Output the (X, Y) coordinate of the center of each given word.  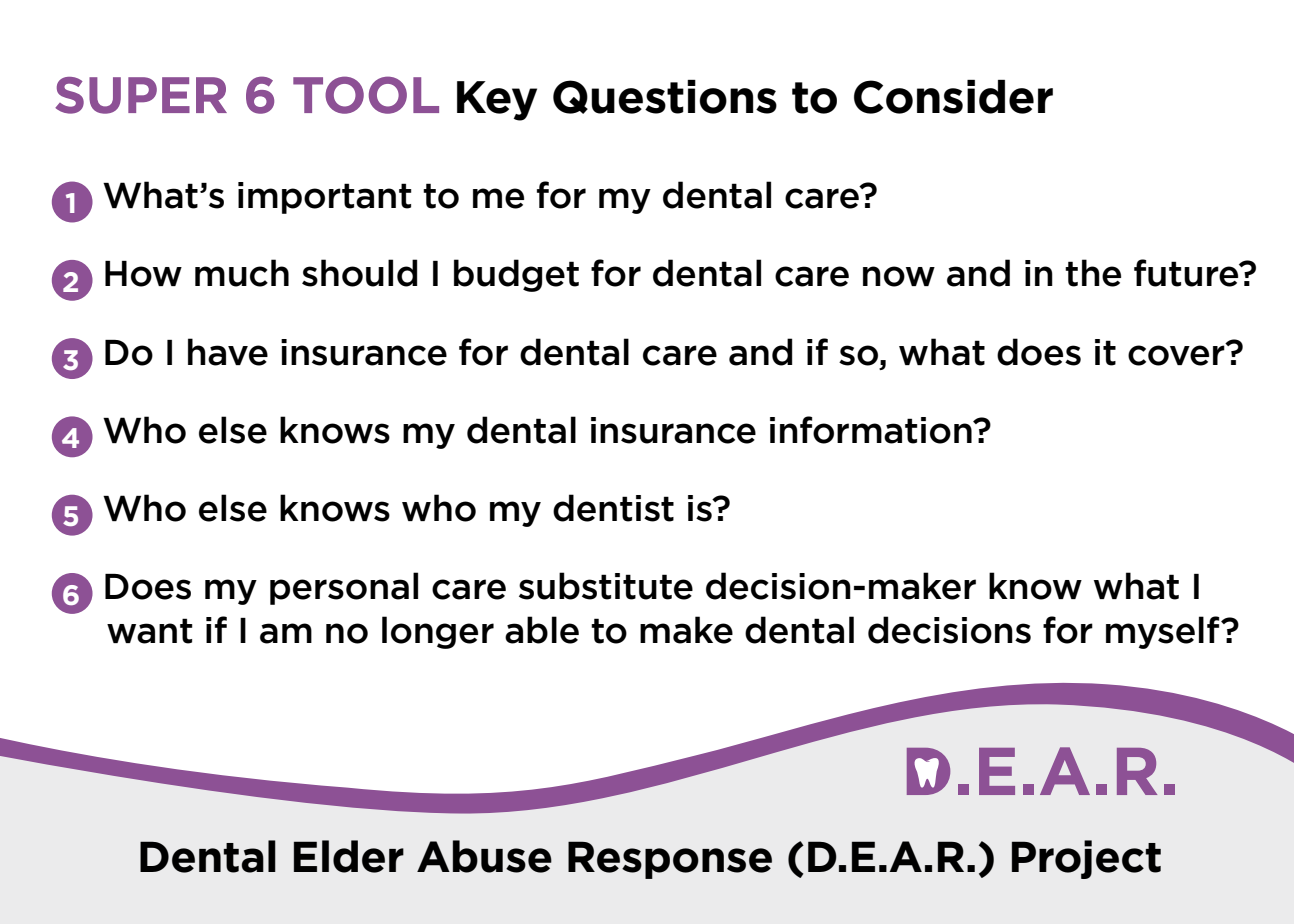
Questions (665, 97)
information (872, 430)
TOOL (366, 95)
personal (344, 588)
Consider (953, 97)
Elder (349, 856)
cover (1177, 354)
